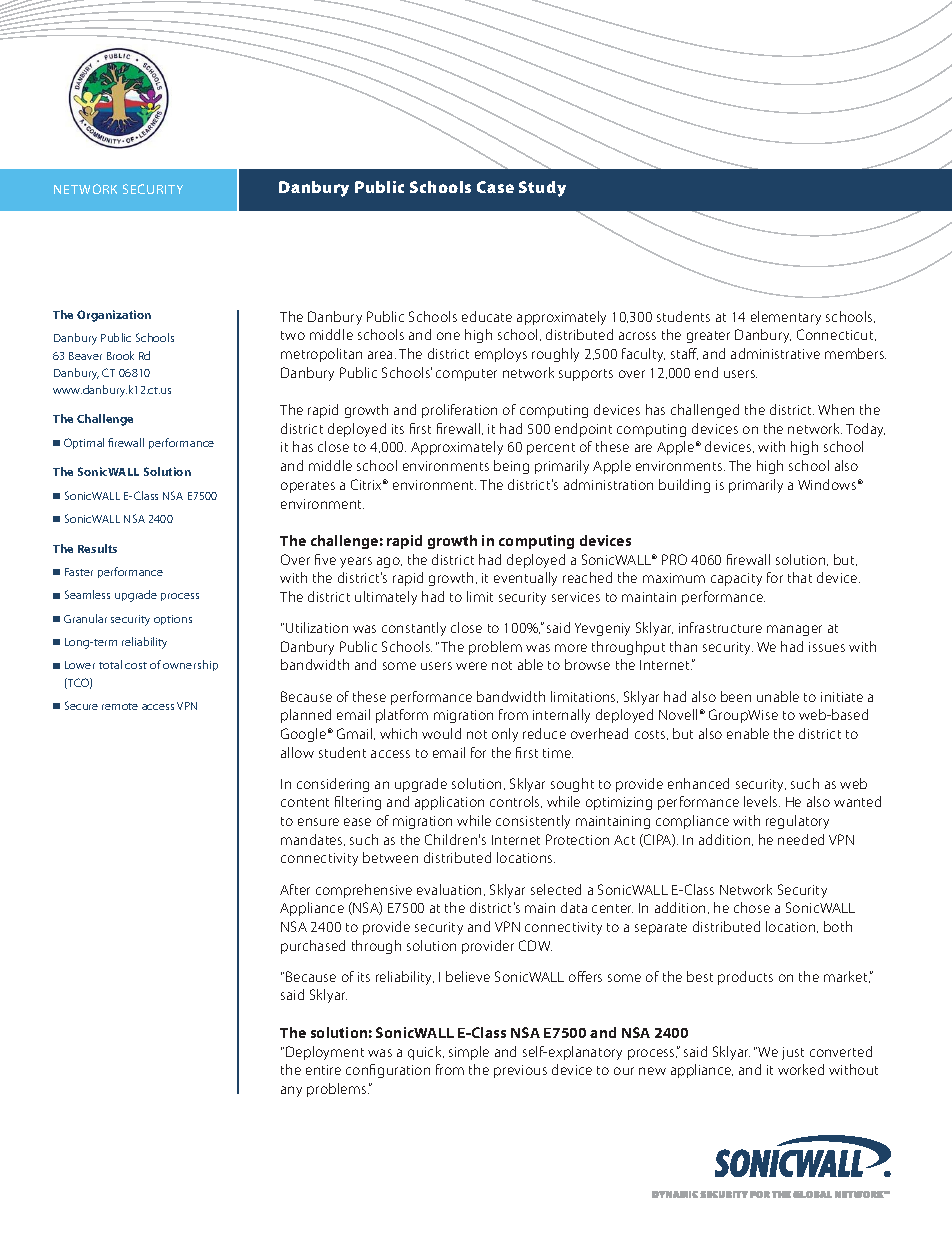  I want to click on manager, so click(794, 630).
